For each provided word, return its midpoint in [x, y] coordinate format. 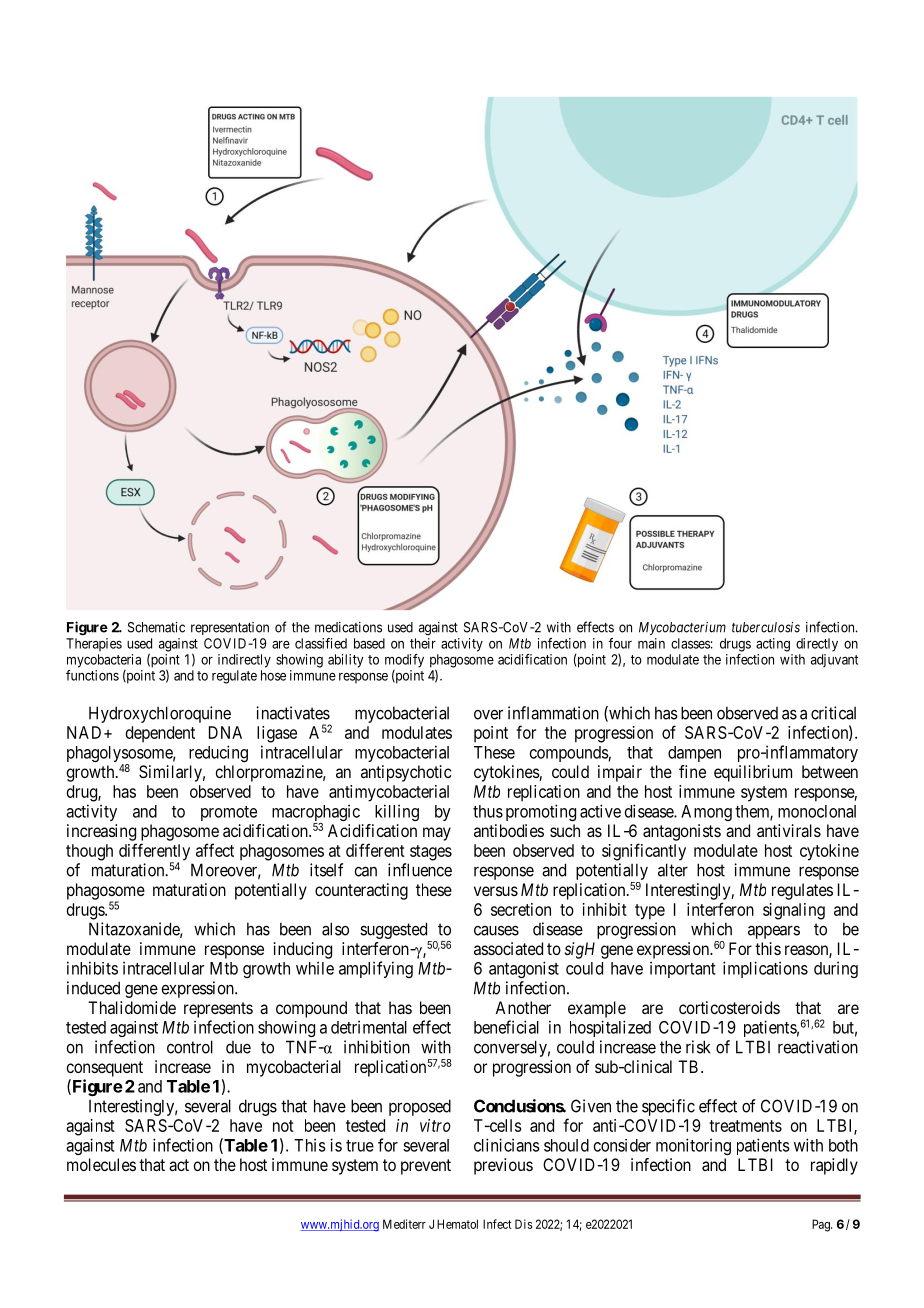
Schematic [156, 627]
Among [706, 813]
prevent [426, 1167]
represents [218, 1010]
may [437, 834]
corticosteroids [729, 1007]
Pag [822, 1225]
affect [215, 850]
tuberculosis [766, 627]
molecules [101, 1164]
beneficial [506, 1027]
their [423, 643]
